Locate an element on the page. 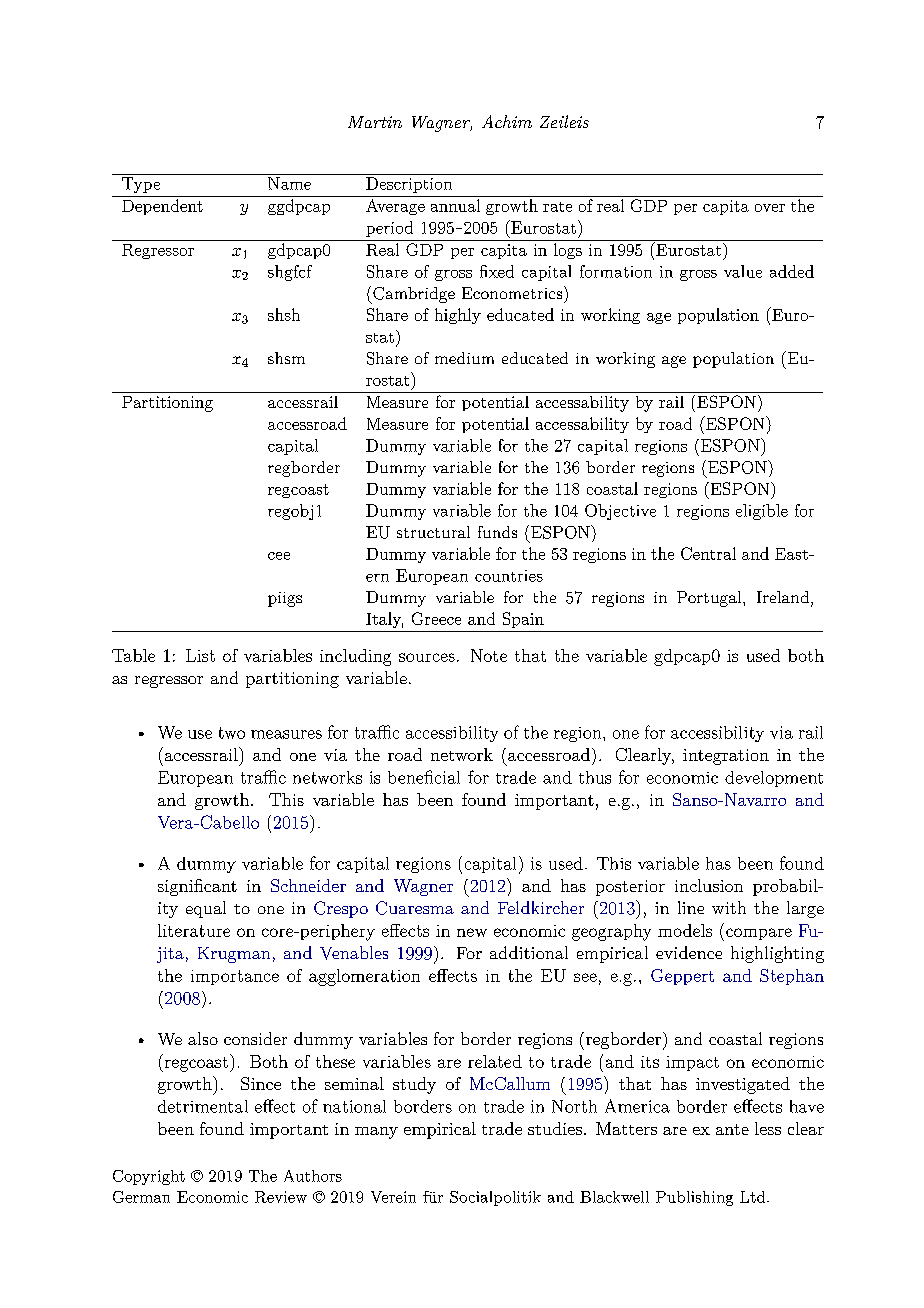 The image size is (924, 1308). Verein is located at coordinates (393, 1197).
